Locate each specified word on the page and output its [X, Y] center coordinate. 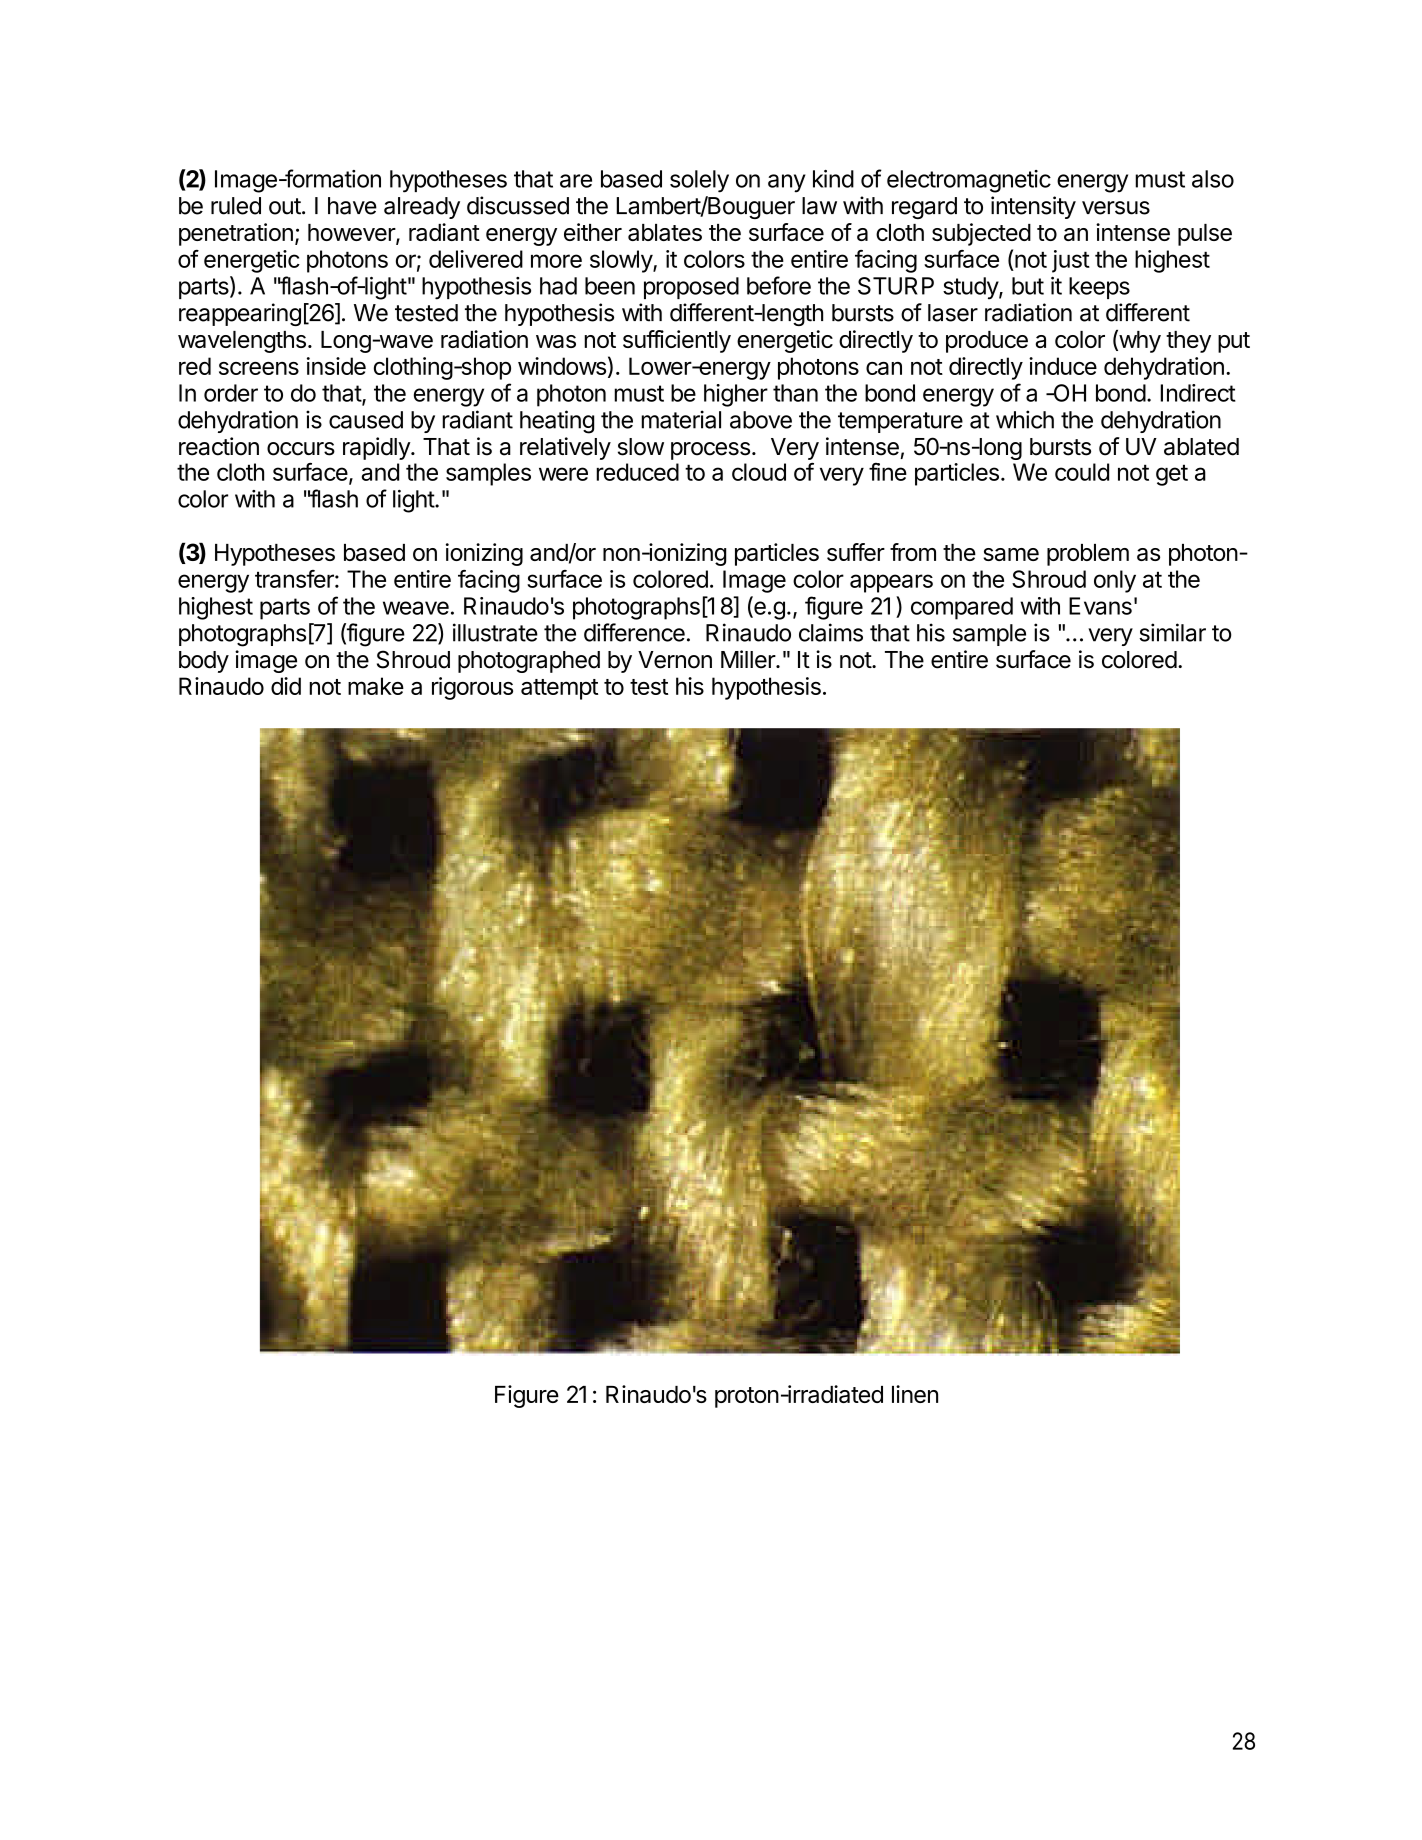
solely [699, 181]
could [1082, 472]
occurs [301, 449]
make [376, 686]
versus [1116, 208]
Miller [749, 659]
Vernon [675, 660]
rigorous [472, 688]
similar [1172, 632]
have [352, 206]
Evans [1100, 606]
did [286, 686]
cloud [759, 472]
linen [915, 1394]
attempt [559, 689]
